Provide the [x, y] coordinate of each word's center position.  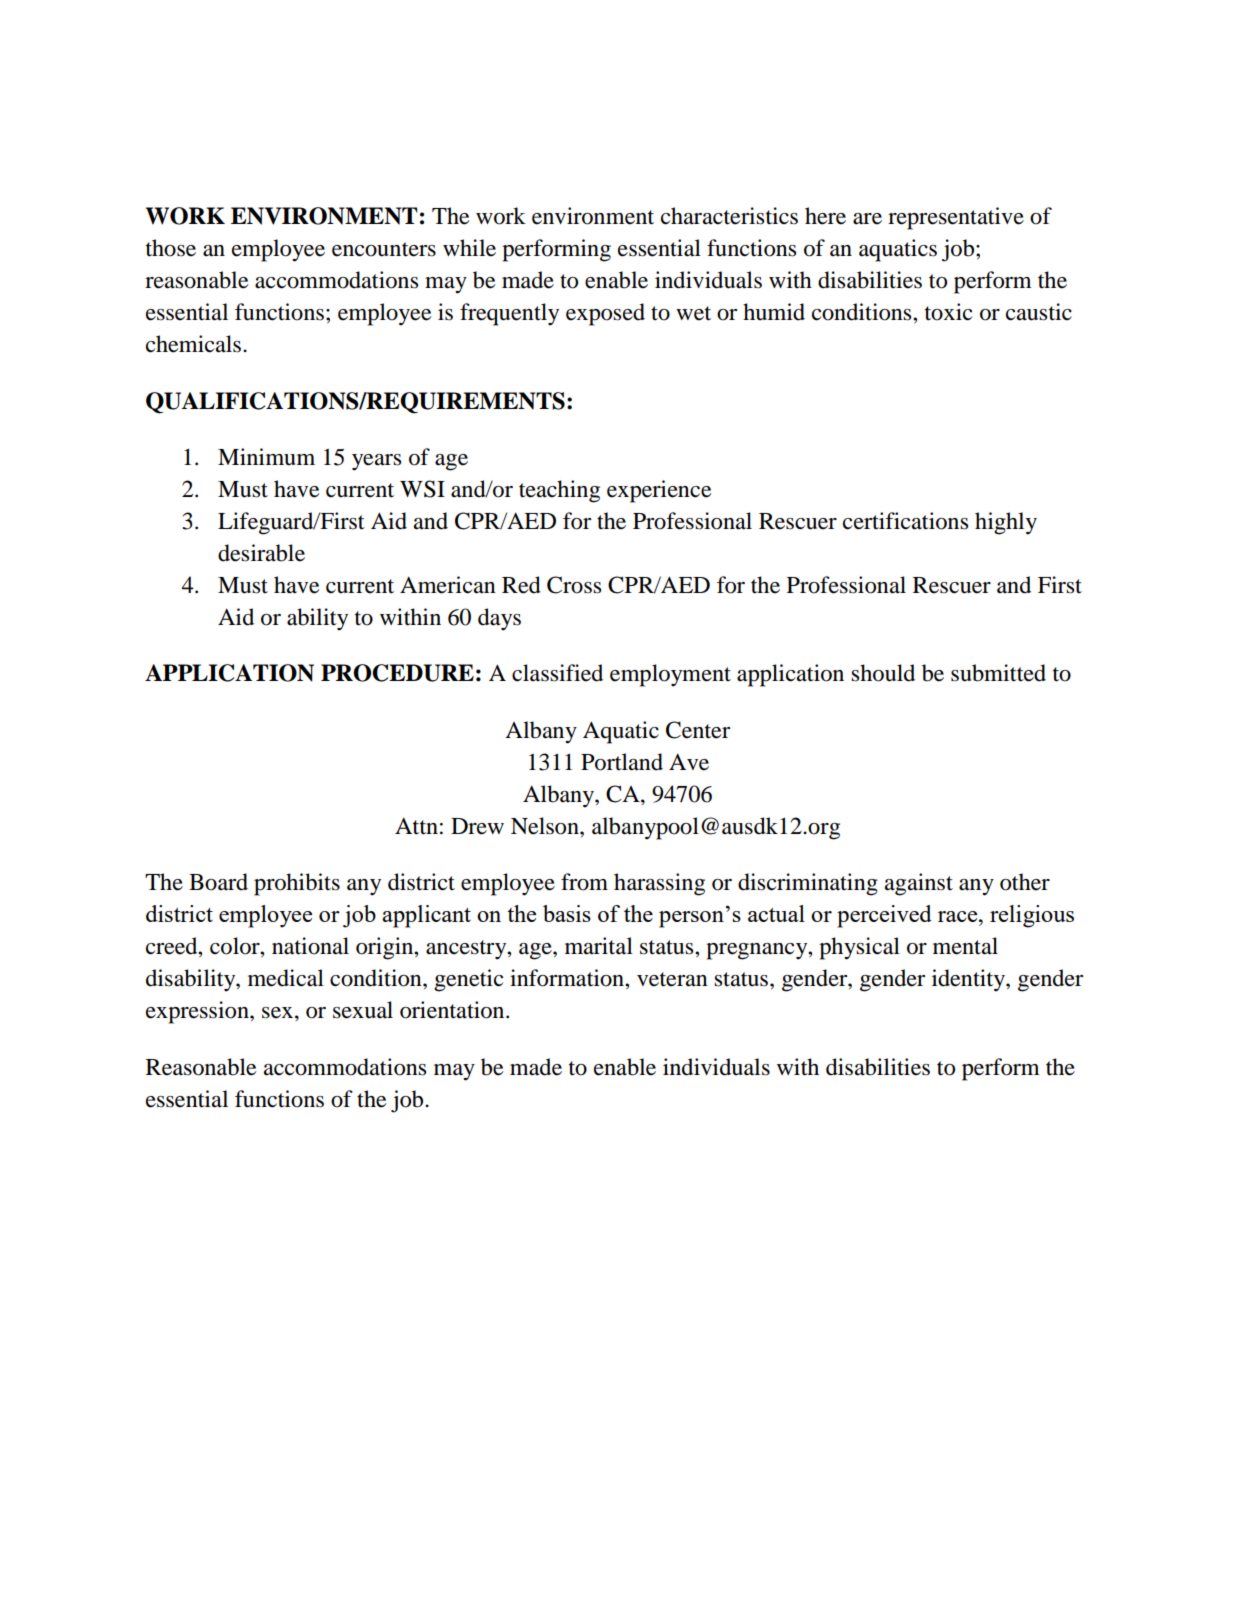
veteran [672, 979]
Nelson [546, 826]
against [919, 884]
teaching [559, 491]
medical [286, 978]
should [883, 673]
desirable [261, 553]
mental [965, 946]
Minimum [266, 457]
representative [956, 218]
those [171, 248]
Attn [416, 826]
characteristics [729, 216]
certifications [905, 521]
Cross [574, 585]
